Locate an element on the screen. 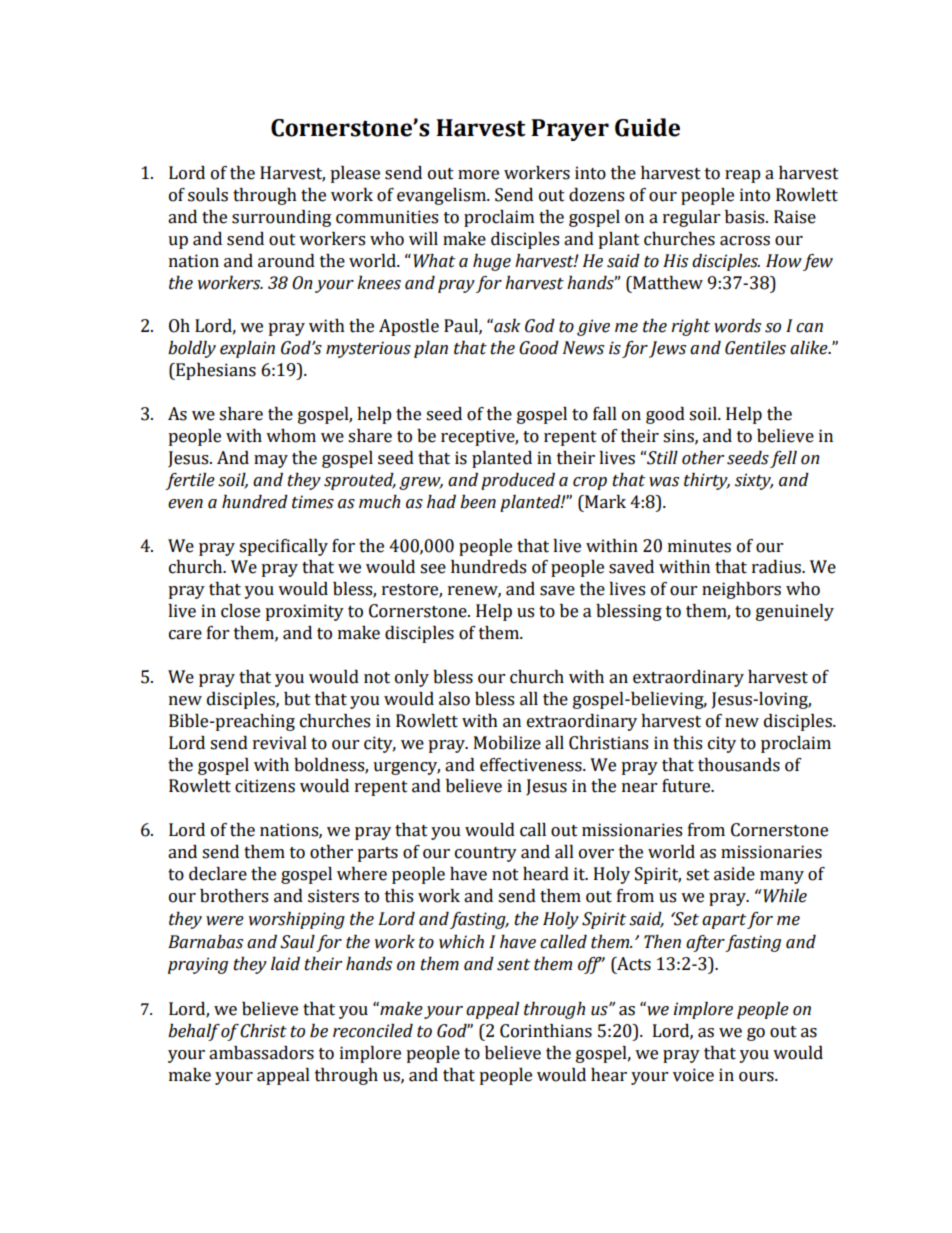 This screenshot has width=952, height=1233. ambassadors is located at coordinates (261, 1053).
